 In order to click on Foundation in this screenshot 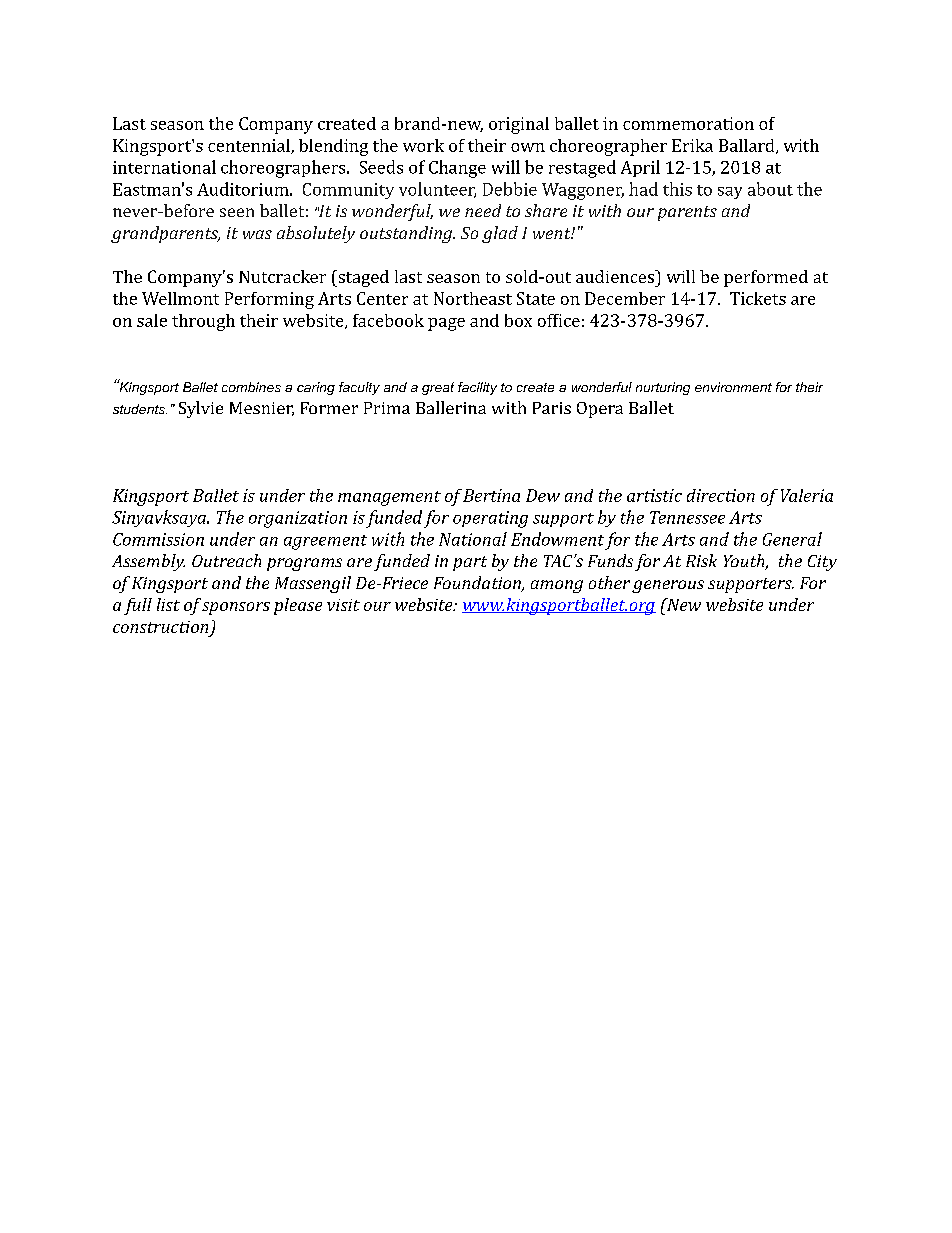, I will do `click(478, 584)`.
